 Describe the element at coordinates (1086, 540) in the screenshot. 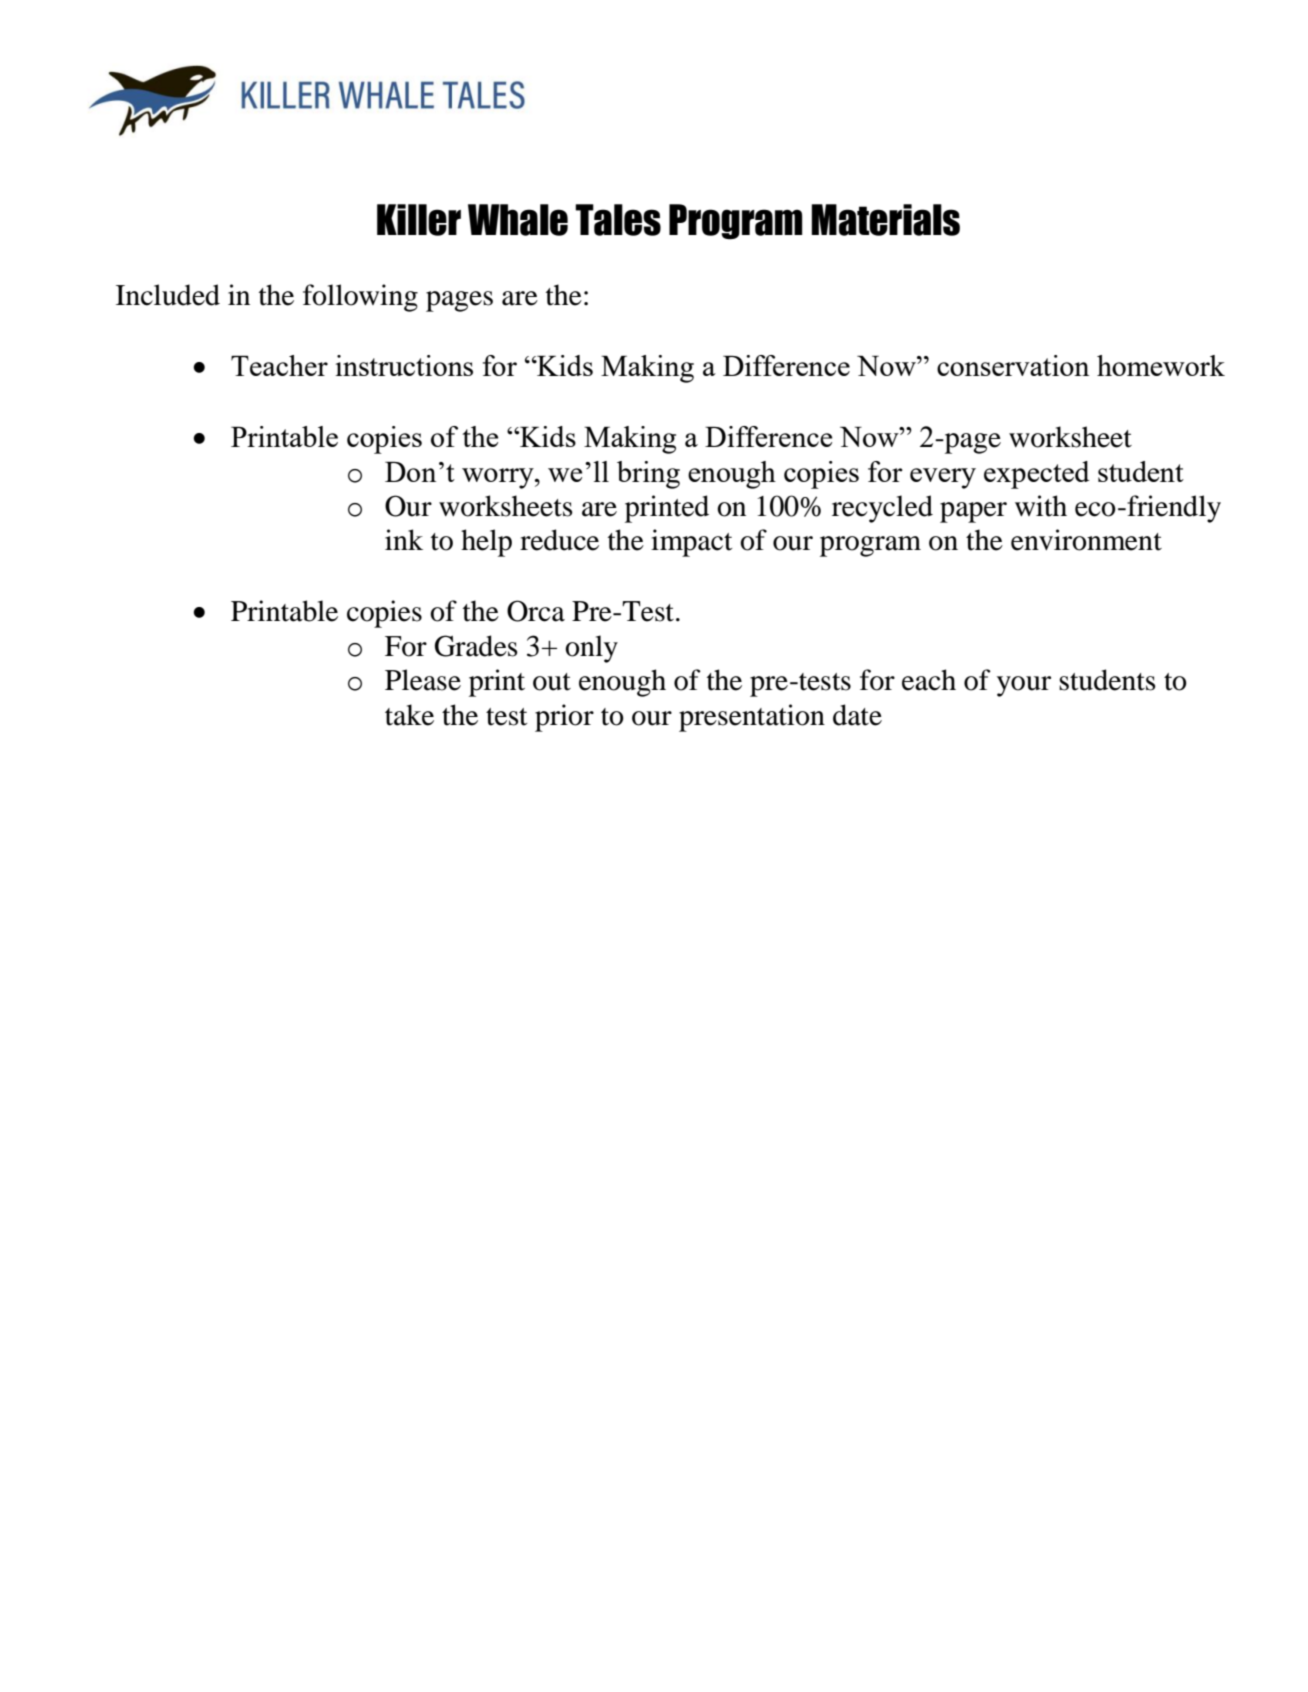

I see `environment` at that location.
